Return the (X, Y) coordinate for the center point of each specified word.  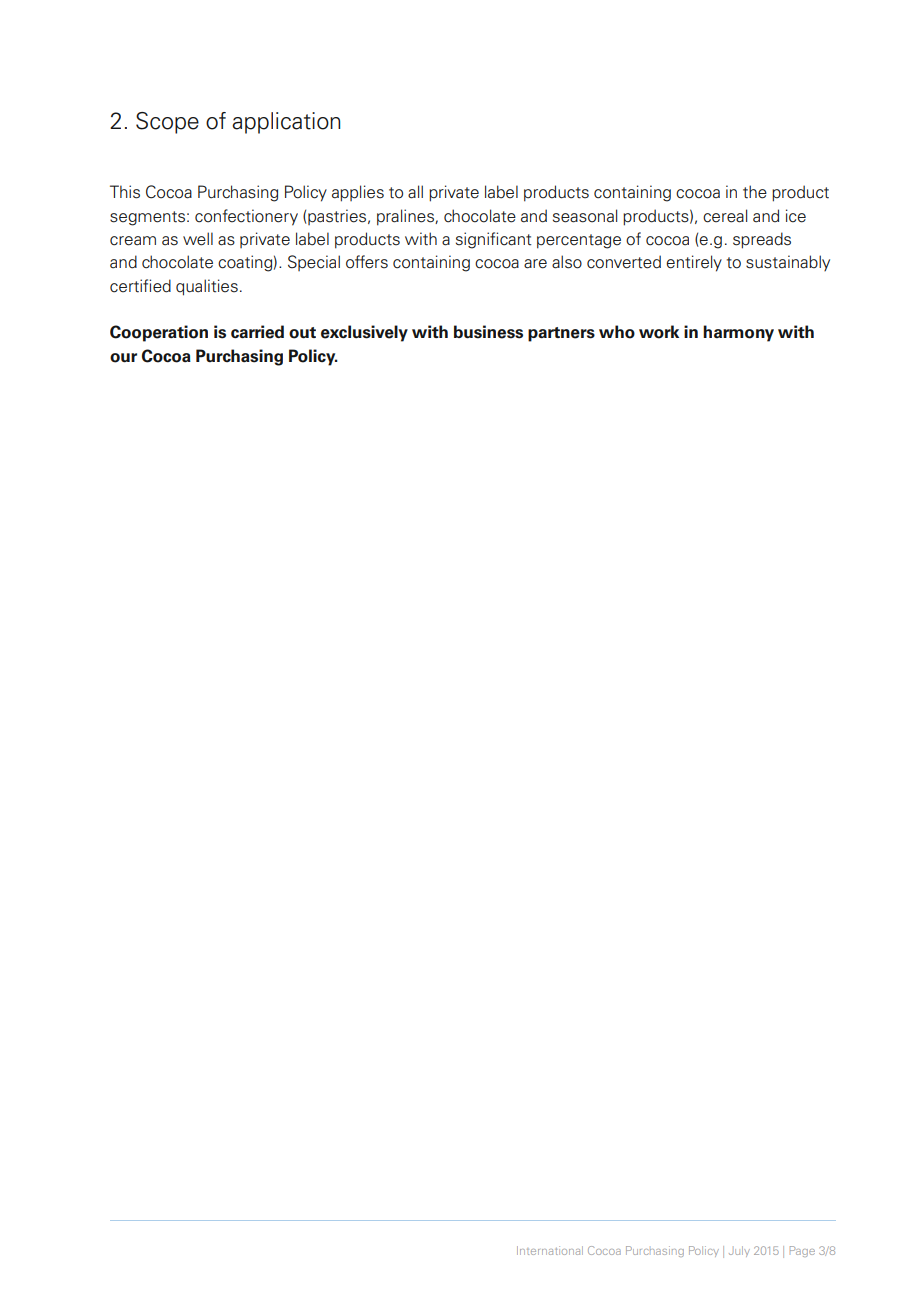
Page (802, 1251)
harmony (738, 333)
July (739, 1251)
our (123, 358)
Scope (167, 123)
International (550, 1250)
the (755, 192)
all (415, 192)
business (488, 332)
